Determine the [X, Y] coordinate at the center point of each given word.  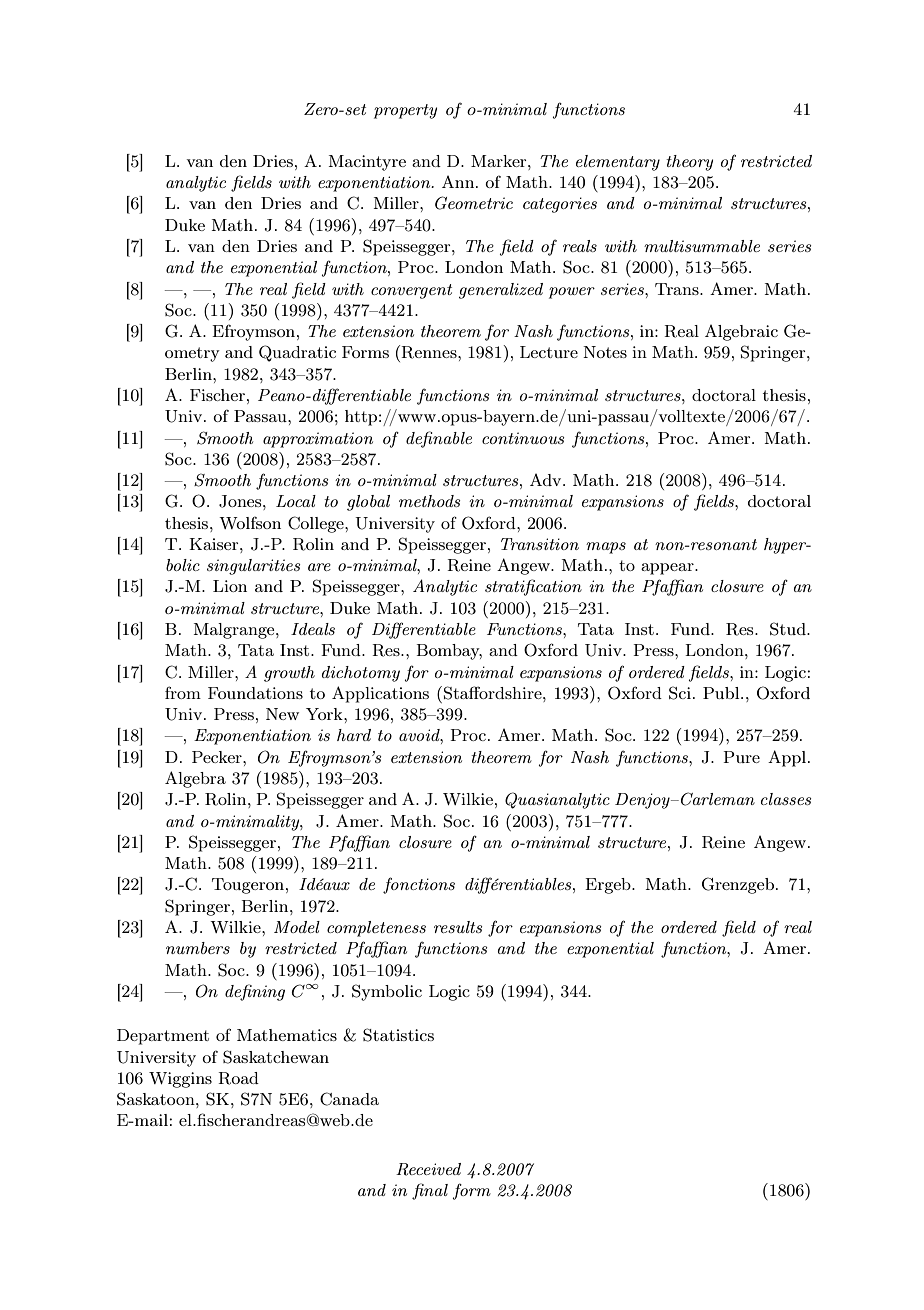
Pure [741, 757]
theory [689, 163]
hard [354, 735]
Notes [605, 352]
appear [668, 569]
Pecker [218, 757]
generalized [501, 291]
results [458, 927]
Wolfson [250, 522]
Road [238, 1078]
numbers [198, 948]
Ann [459, 182]
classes [786, 799]
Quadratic [297, 353]
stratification [533, 587]
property [405, 111]
